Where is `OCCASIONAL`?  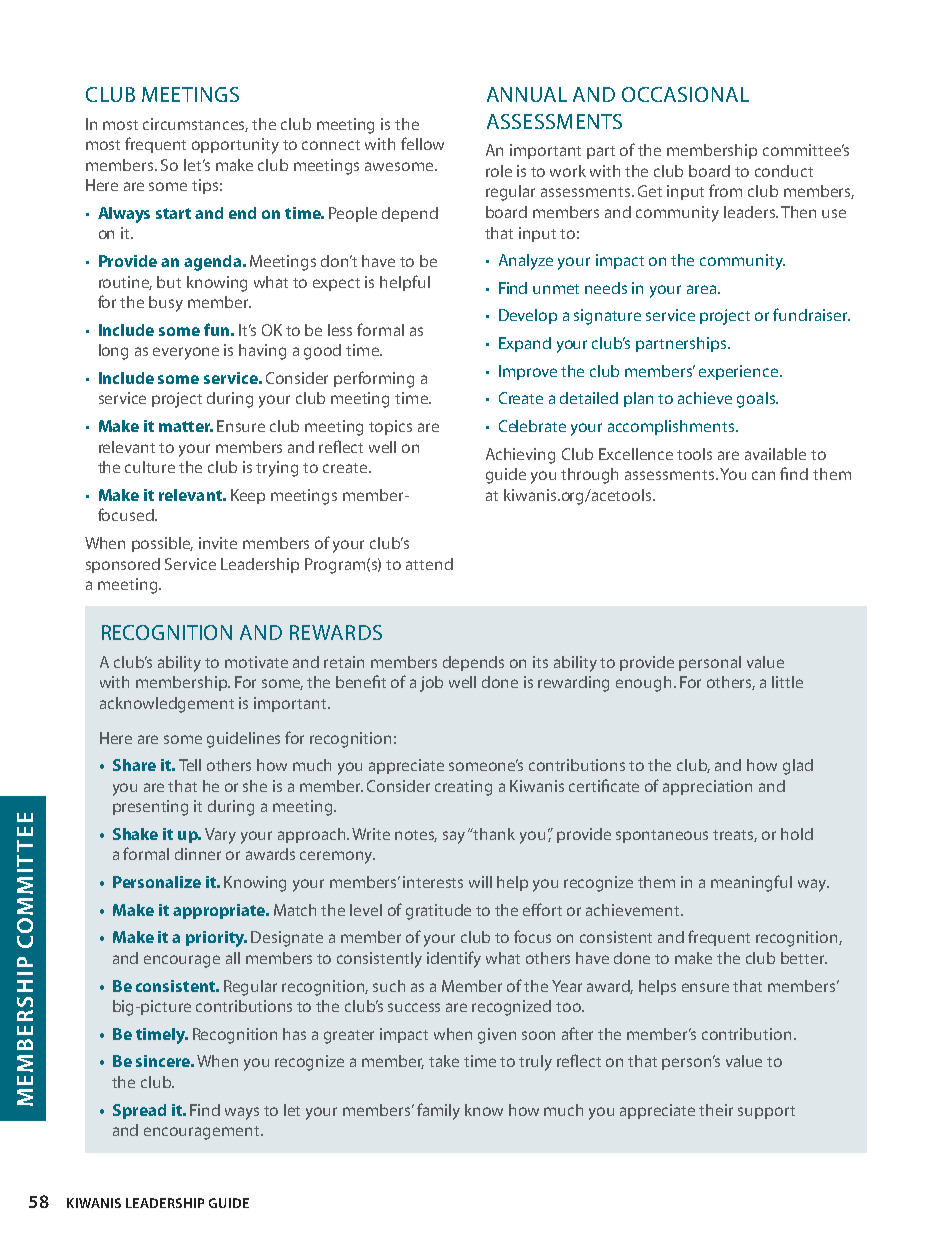 OCCASIONAL is located at coordinates (685, 94).
